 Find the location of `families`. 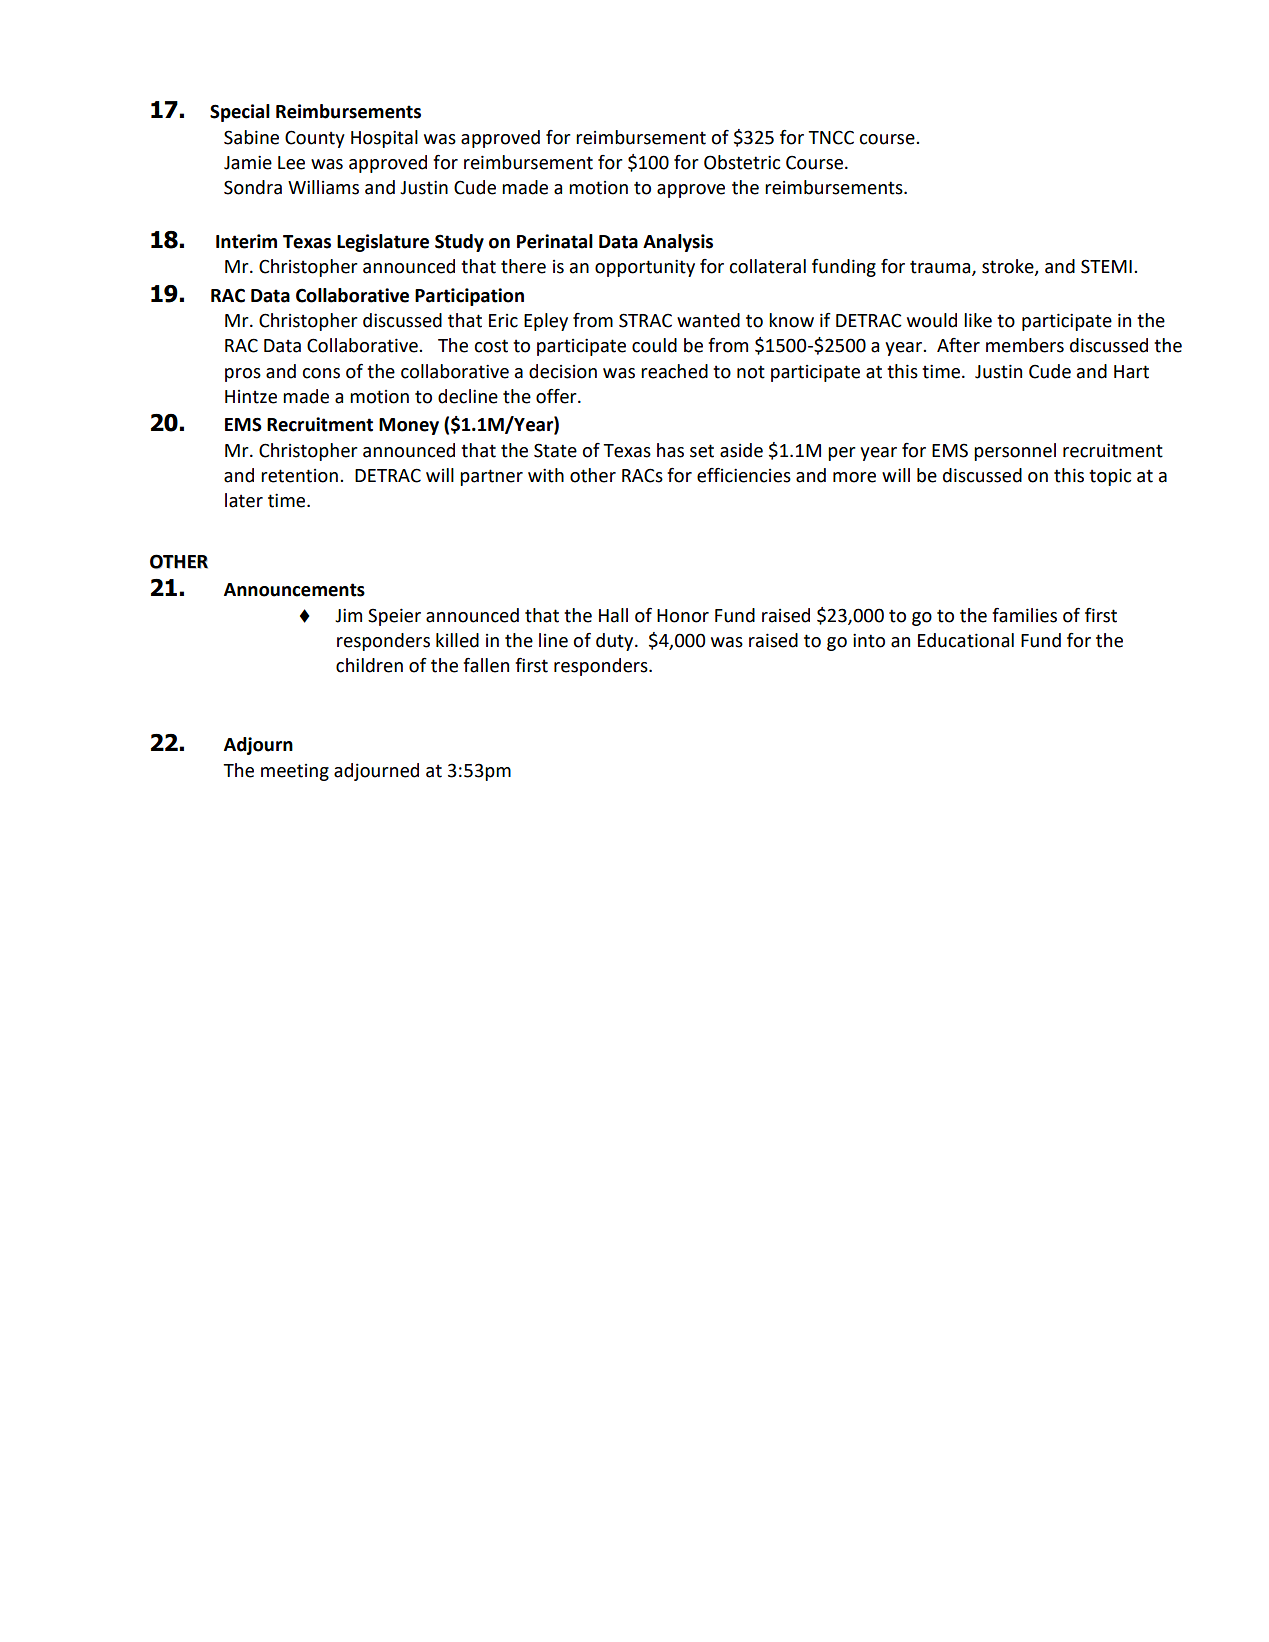

families is located at coordinates (1024, 615).
